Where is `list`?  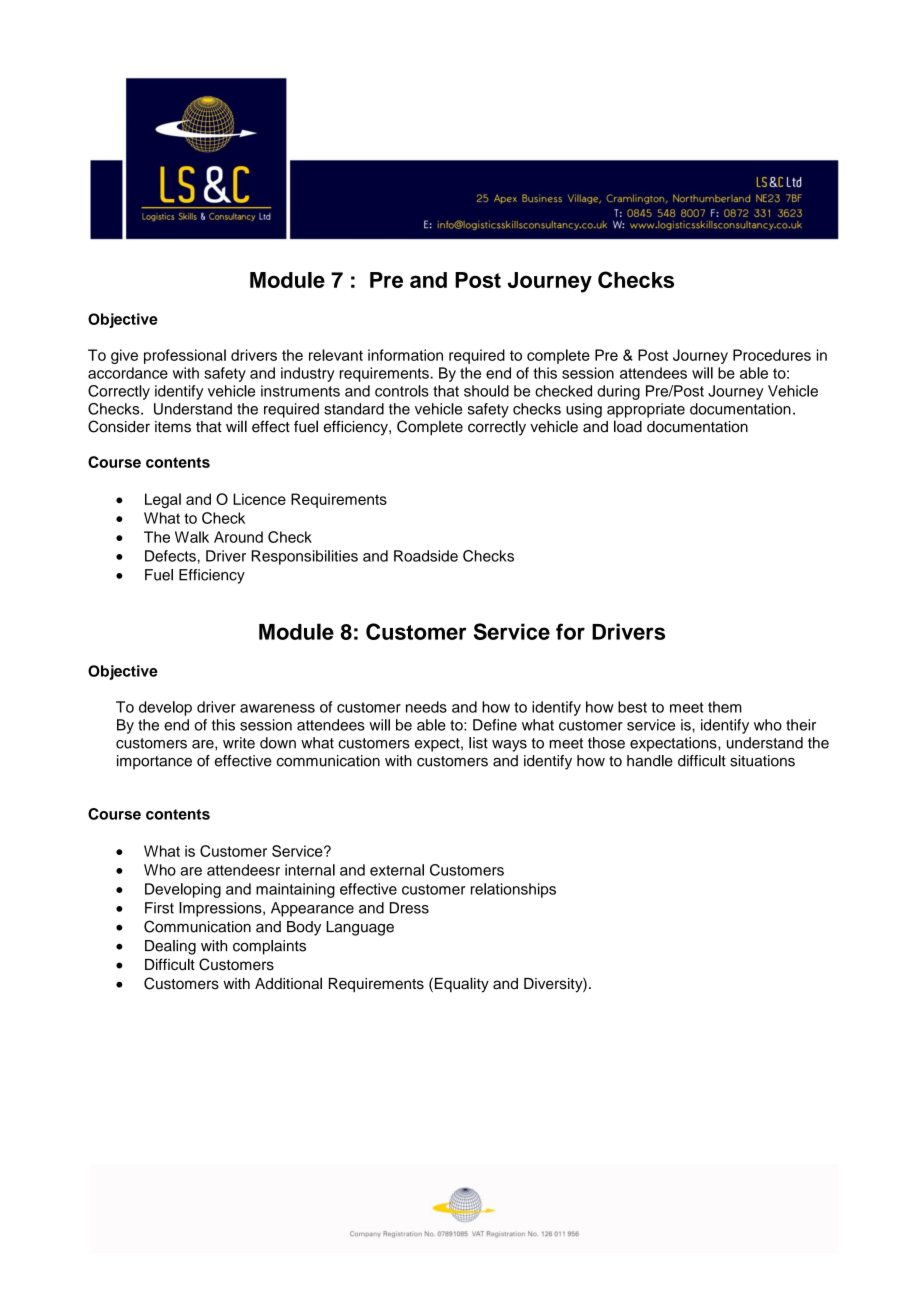 list is located at coordinates (478, 743).
